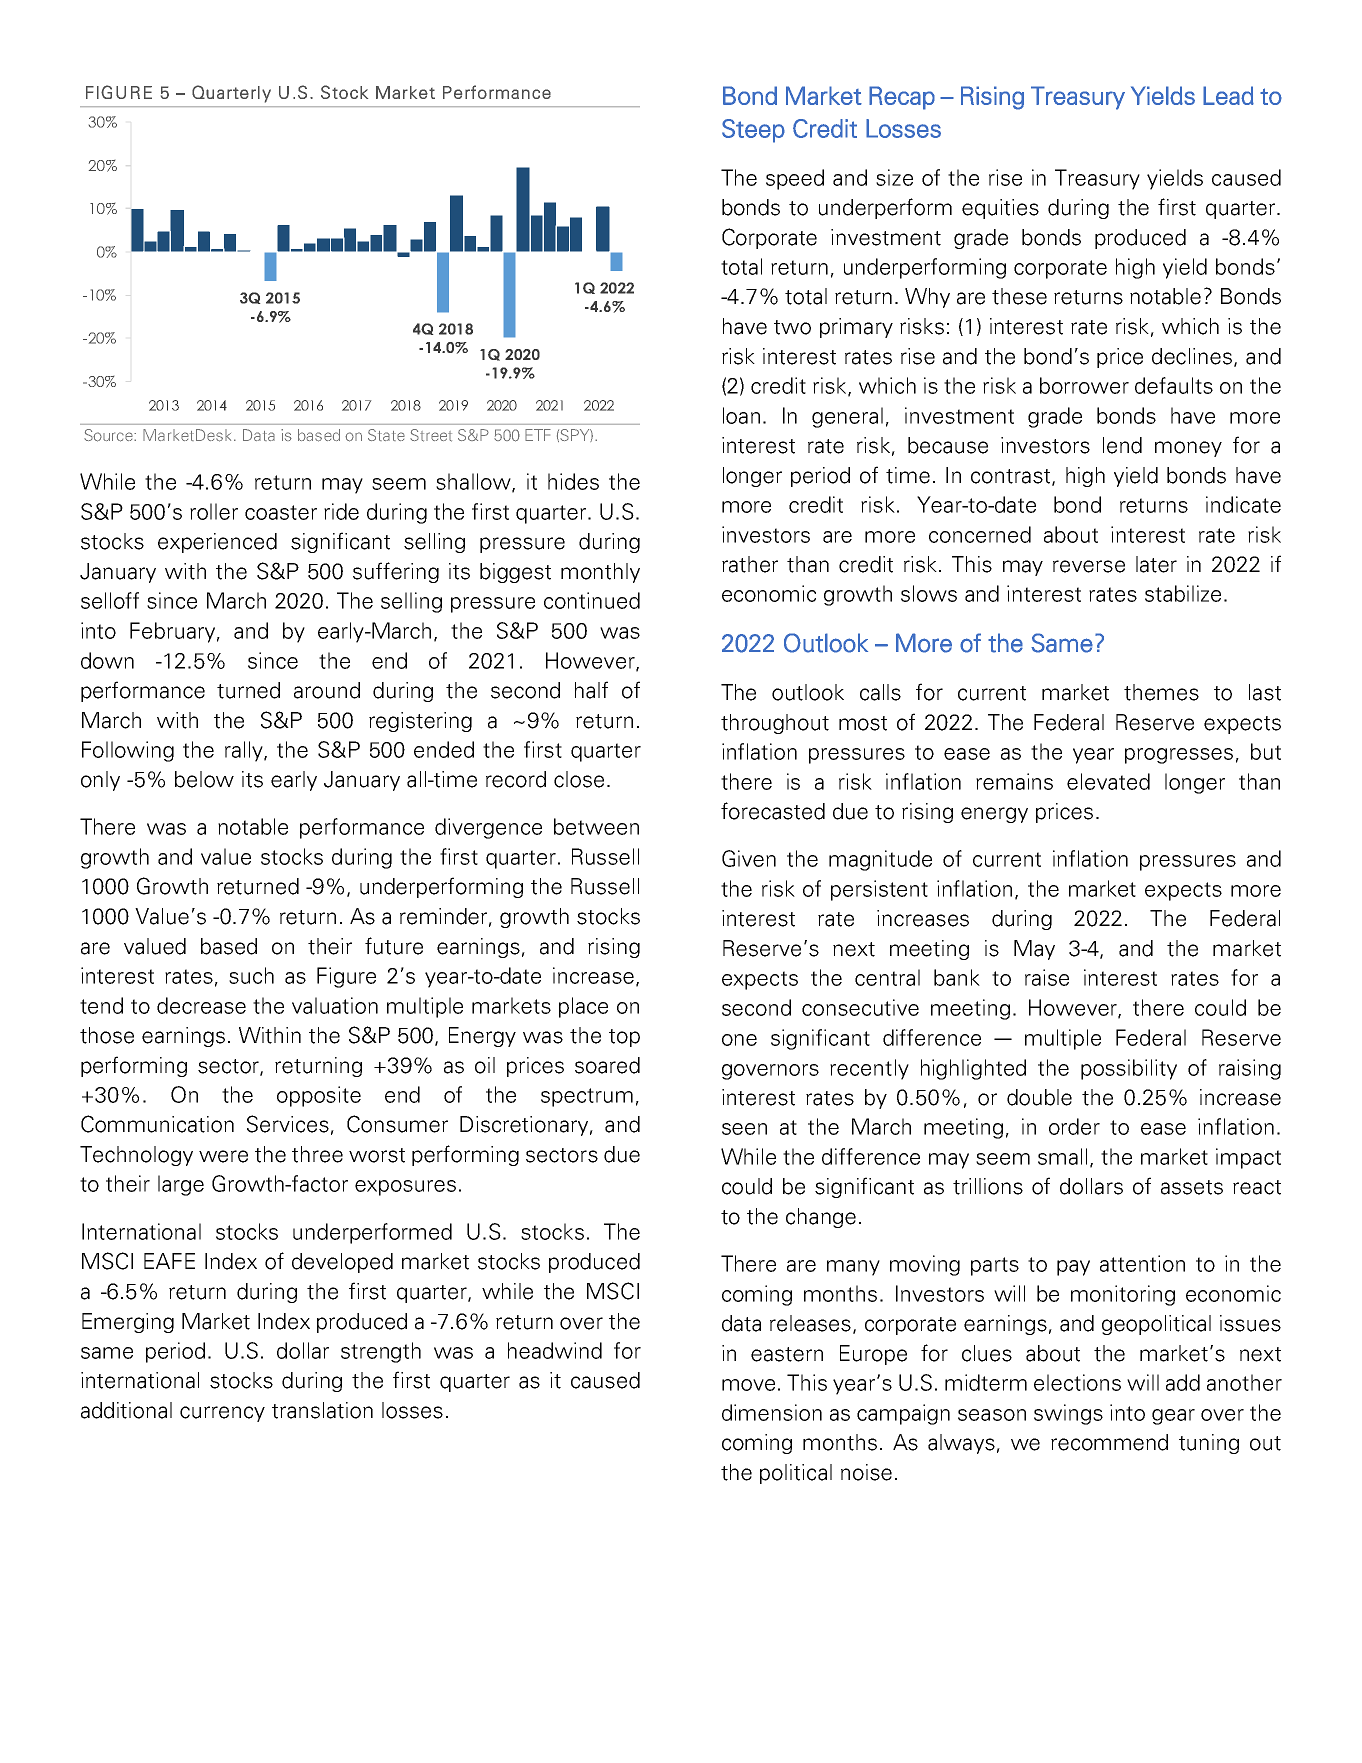 This screenshot has height=1763, width=1362. Describe the element at coordinates (1228, 95) in the screenshot. I see `Lead` at that location.
